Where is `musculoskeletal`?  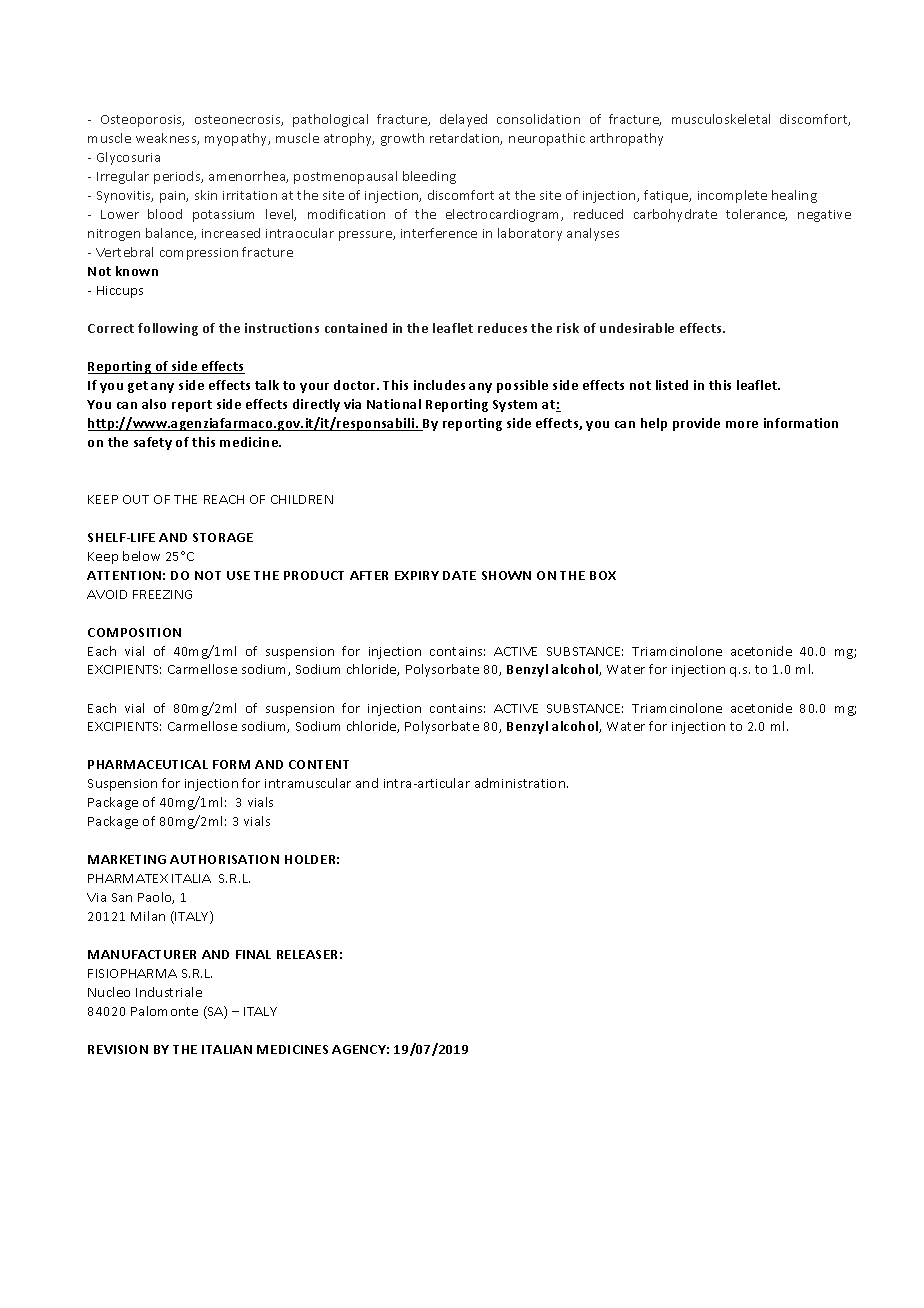 musculoskeletal is located at coordinates (721, 119).
